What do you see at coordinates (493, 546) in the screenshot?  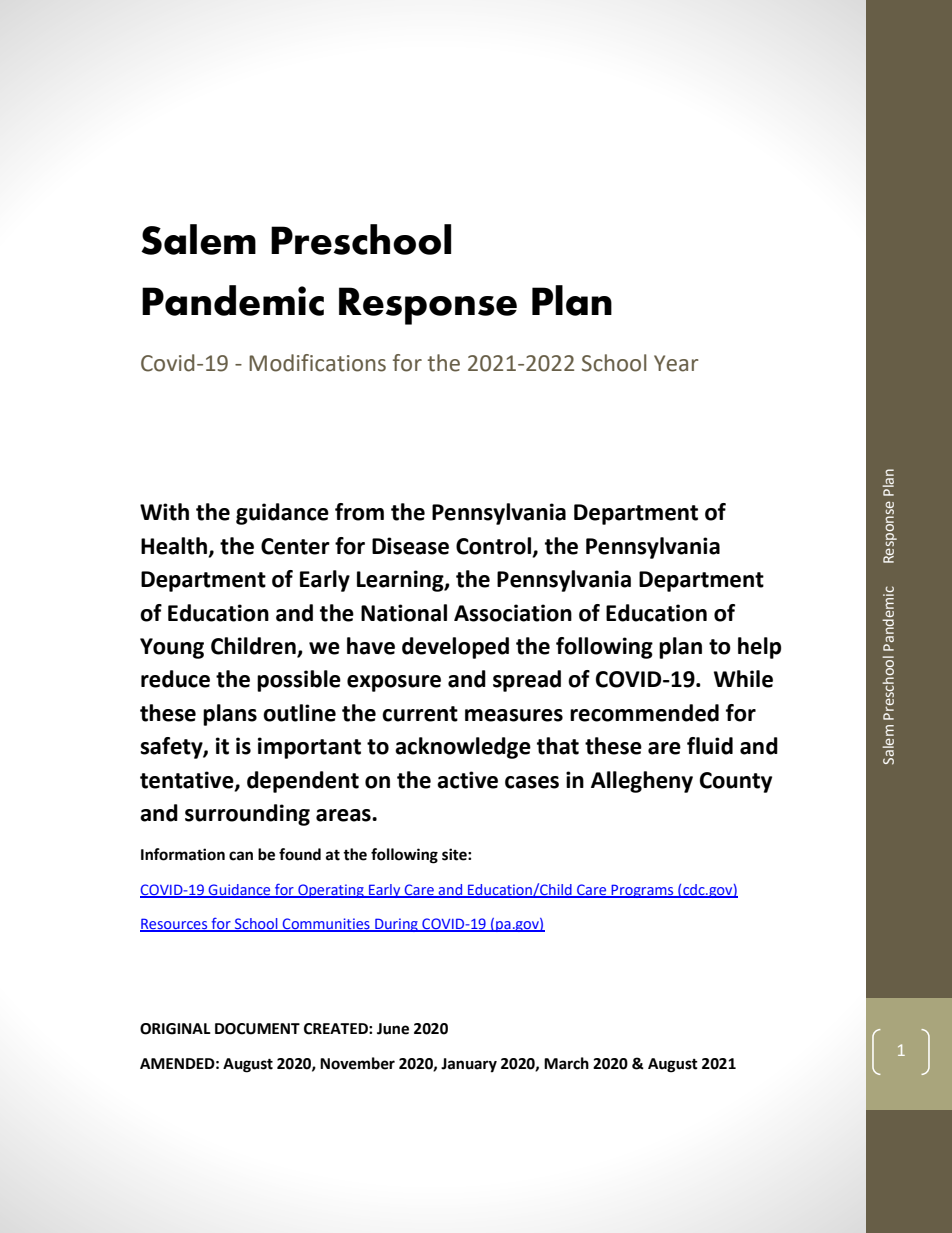 I see `Control` at bounding box center [493, 546].
